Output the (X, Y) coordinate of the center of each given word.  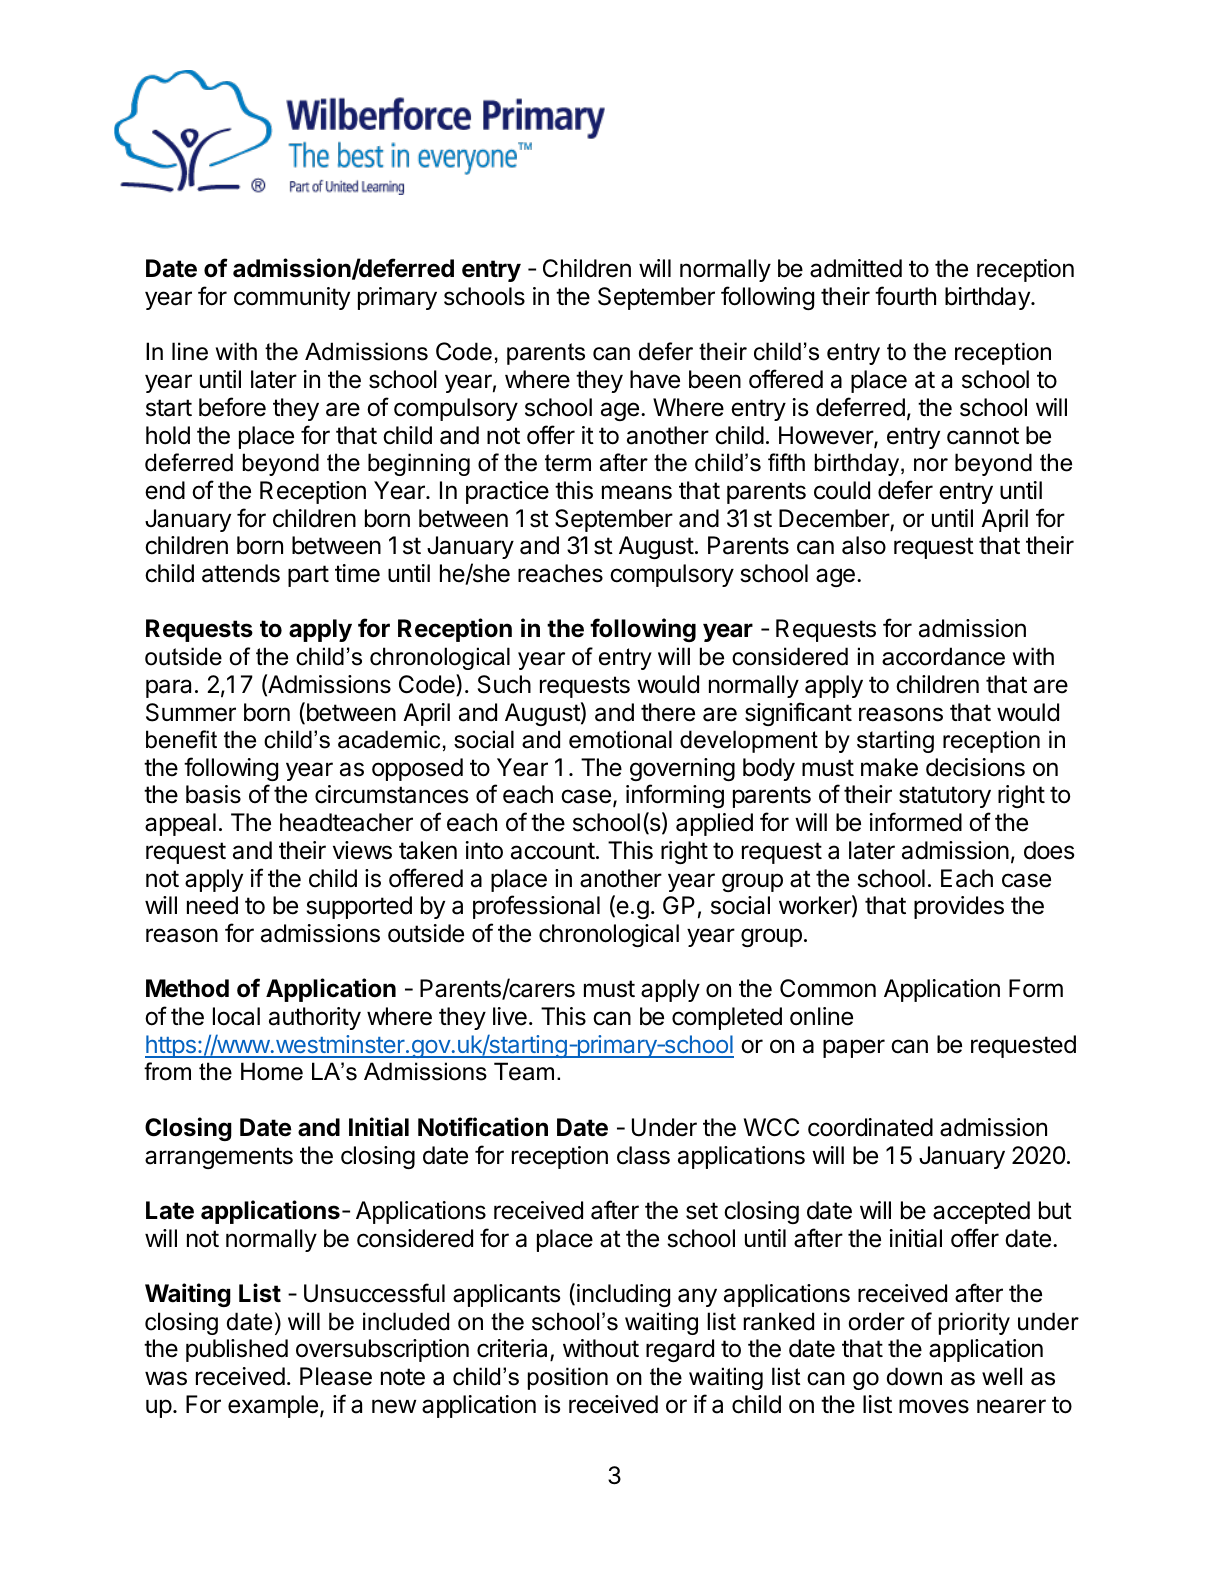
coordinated (870, 1127)
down (914, 1376)
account (553, 851)
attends (241, 573)
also (864, 545)
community (292, 298)
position (568, 1378)
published (237, 1350)
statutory (945, 797)
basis (213, 794)
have (655, 379)
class (643, 1155)
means (637, 492)
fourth (905, 296)
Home (272, 1071)
